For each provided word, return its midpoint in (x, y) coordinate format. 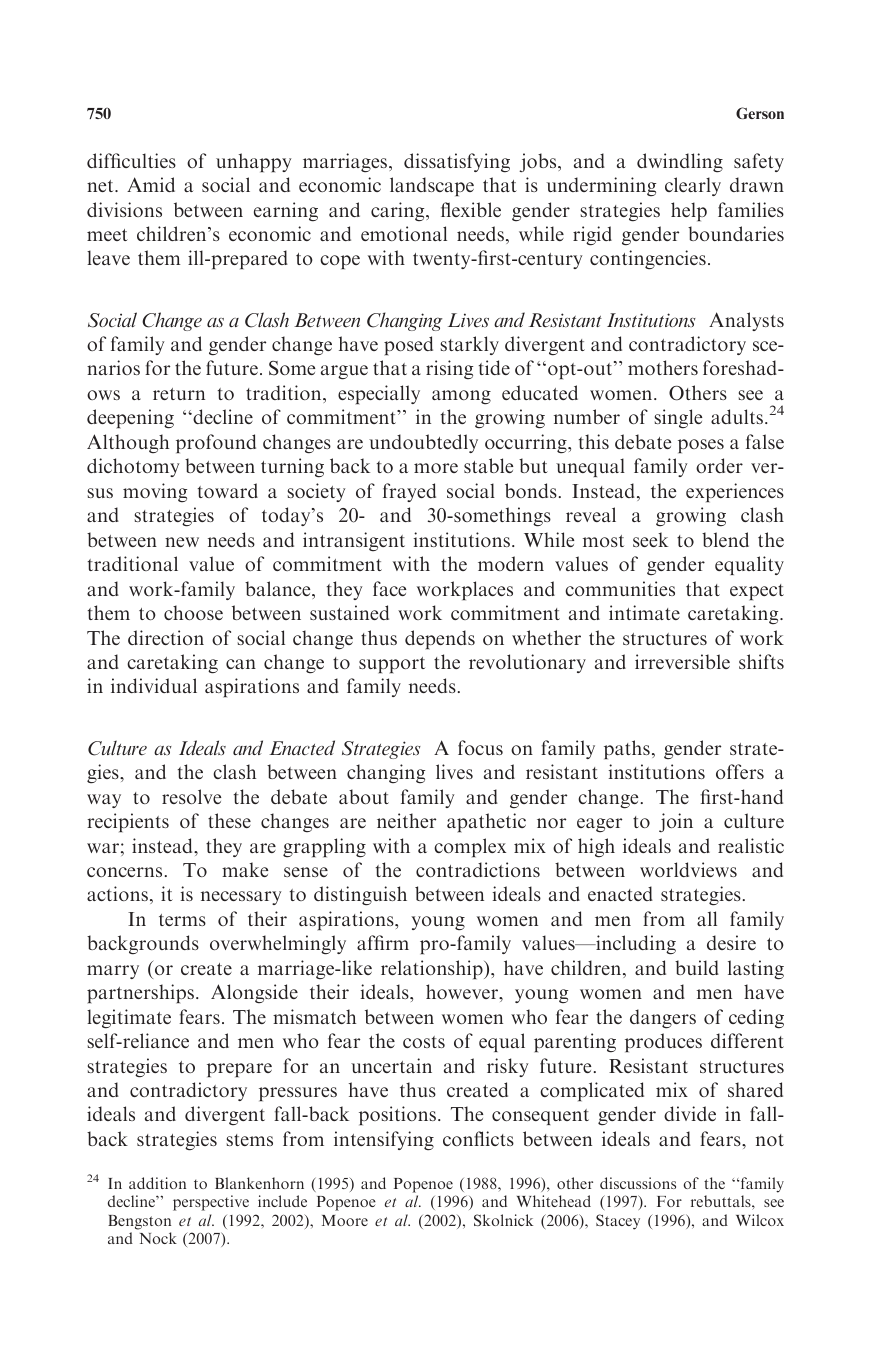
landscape (432, 186)
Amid (151, 184)
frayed (409, 492)
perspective (211, 1203)
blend (725, 539)
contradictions (478, 869)
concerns (124, 872)
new (182, 542)
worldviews (688, 869)
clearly (693, 186)
